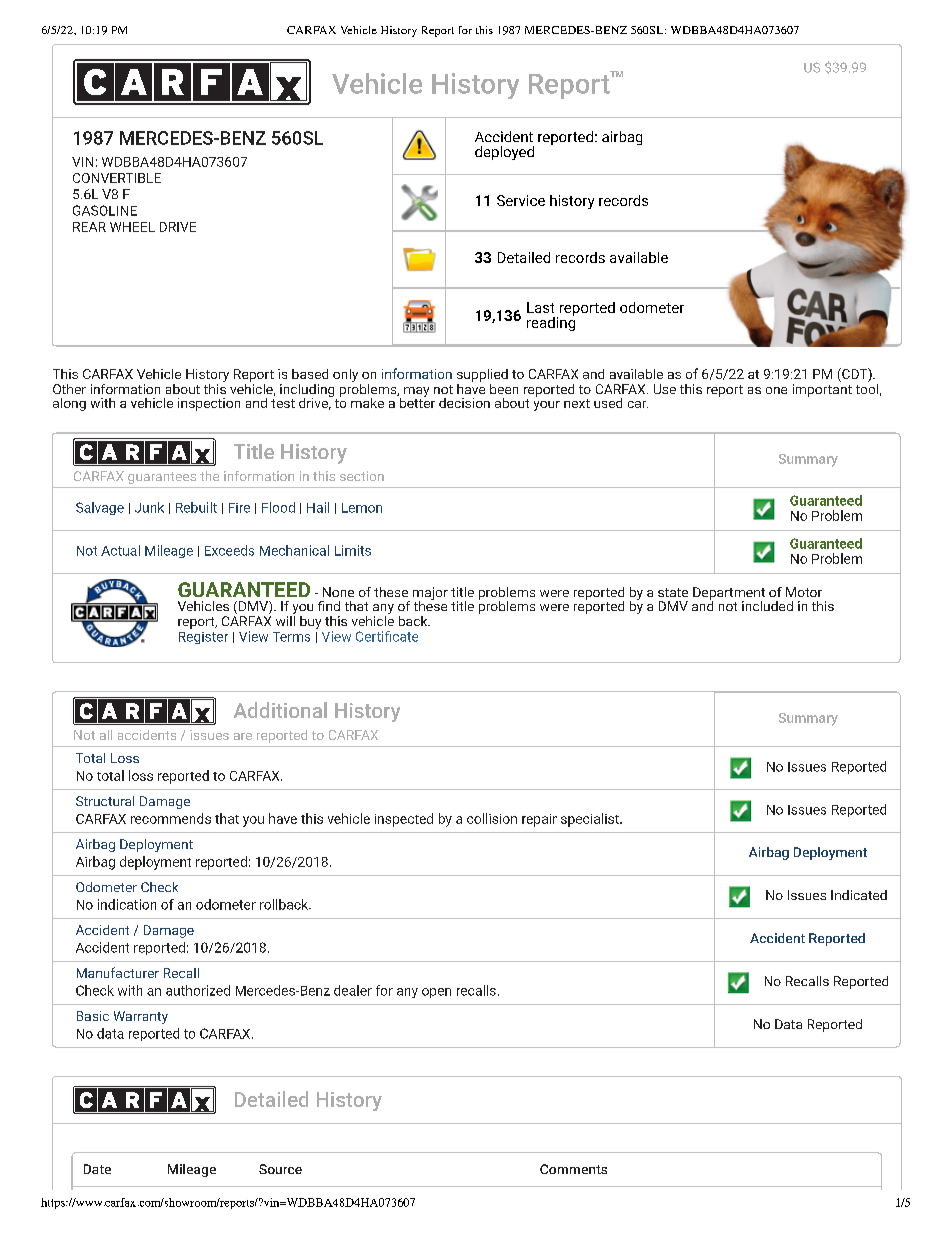 The image size is (952, 1233). I want to click on Indicated, so click(859, 895).
